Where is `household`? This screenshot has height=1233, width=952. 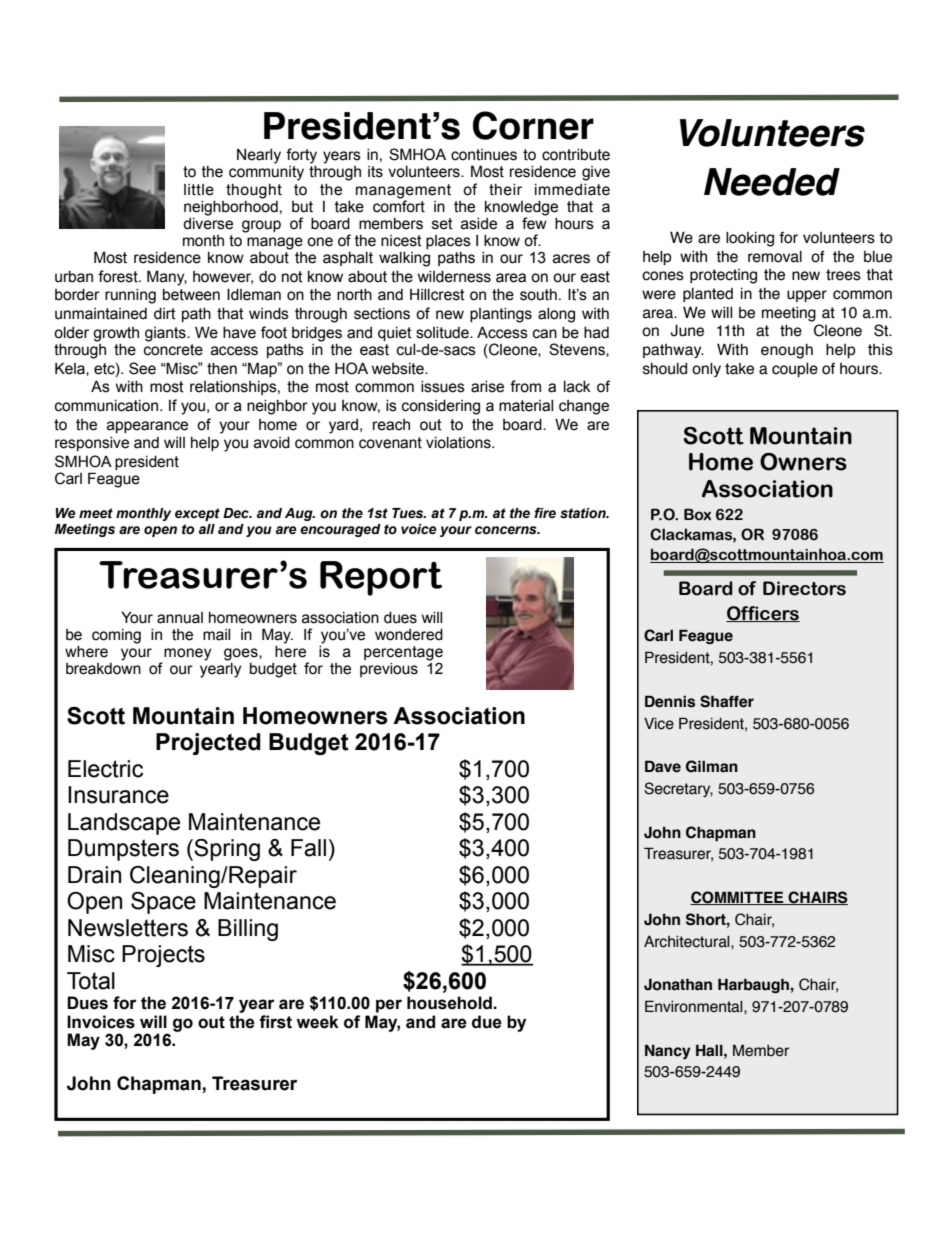
household is located at coordinates (450, 1003).
